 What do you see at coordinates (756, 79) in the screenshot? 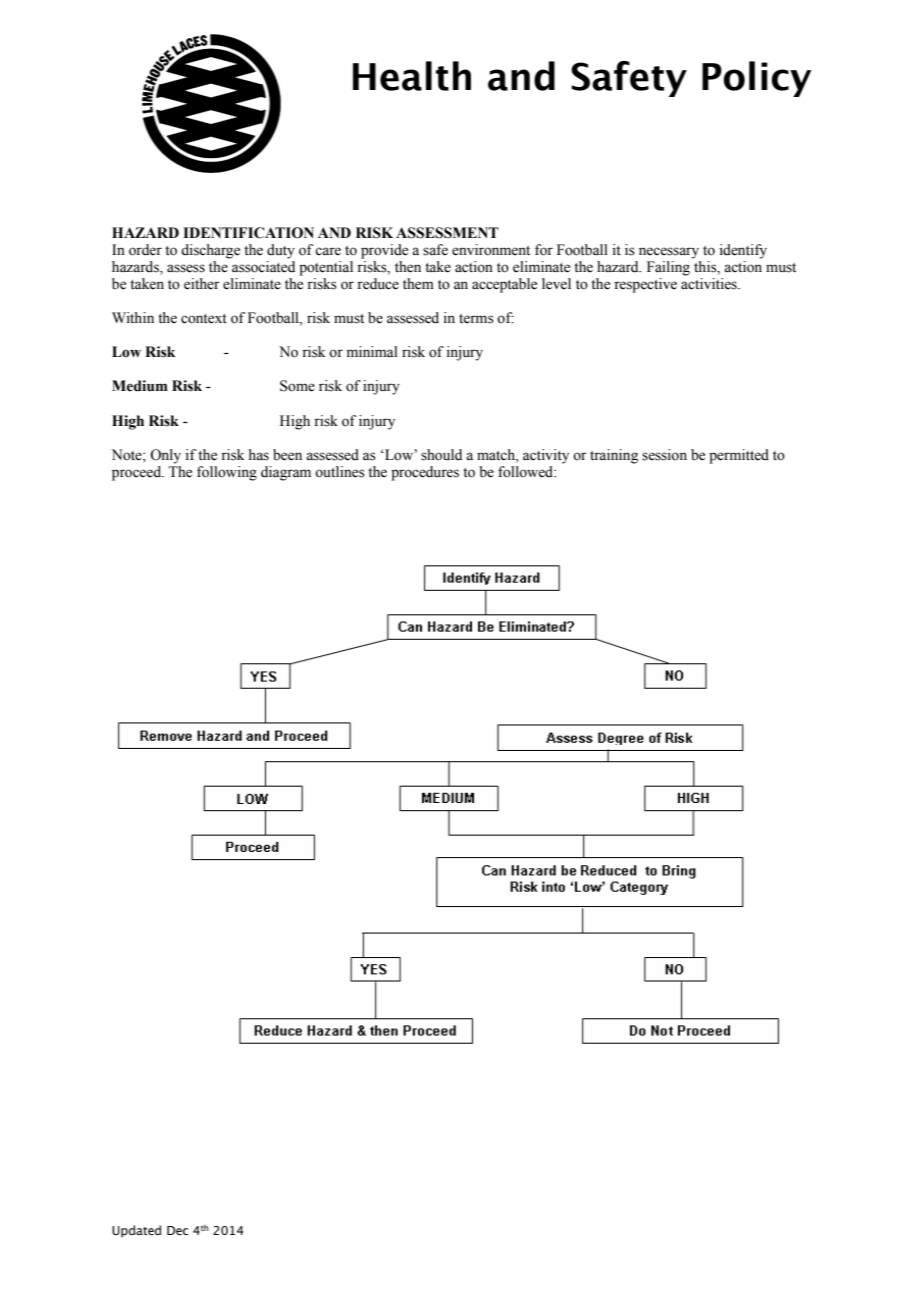
I see `Policy` at bounding box center [756, 79].
